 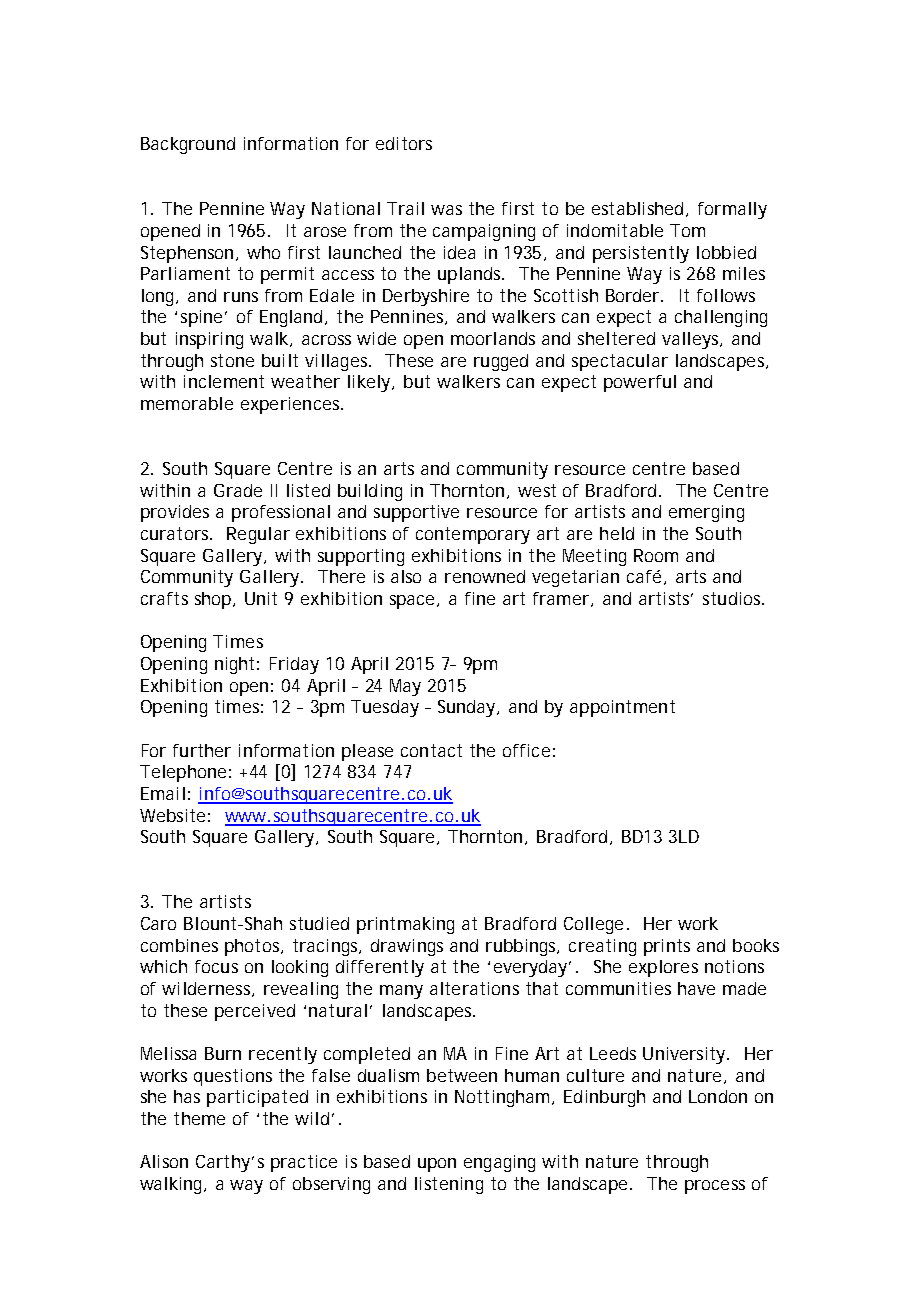 I want to click on prints, so click(x=667, y=947).
